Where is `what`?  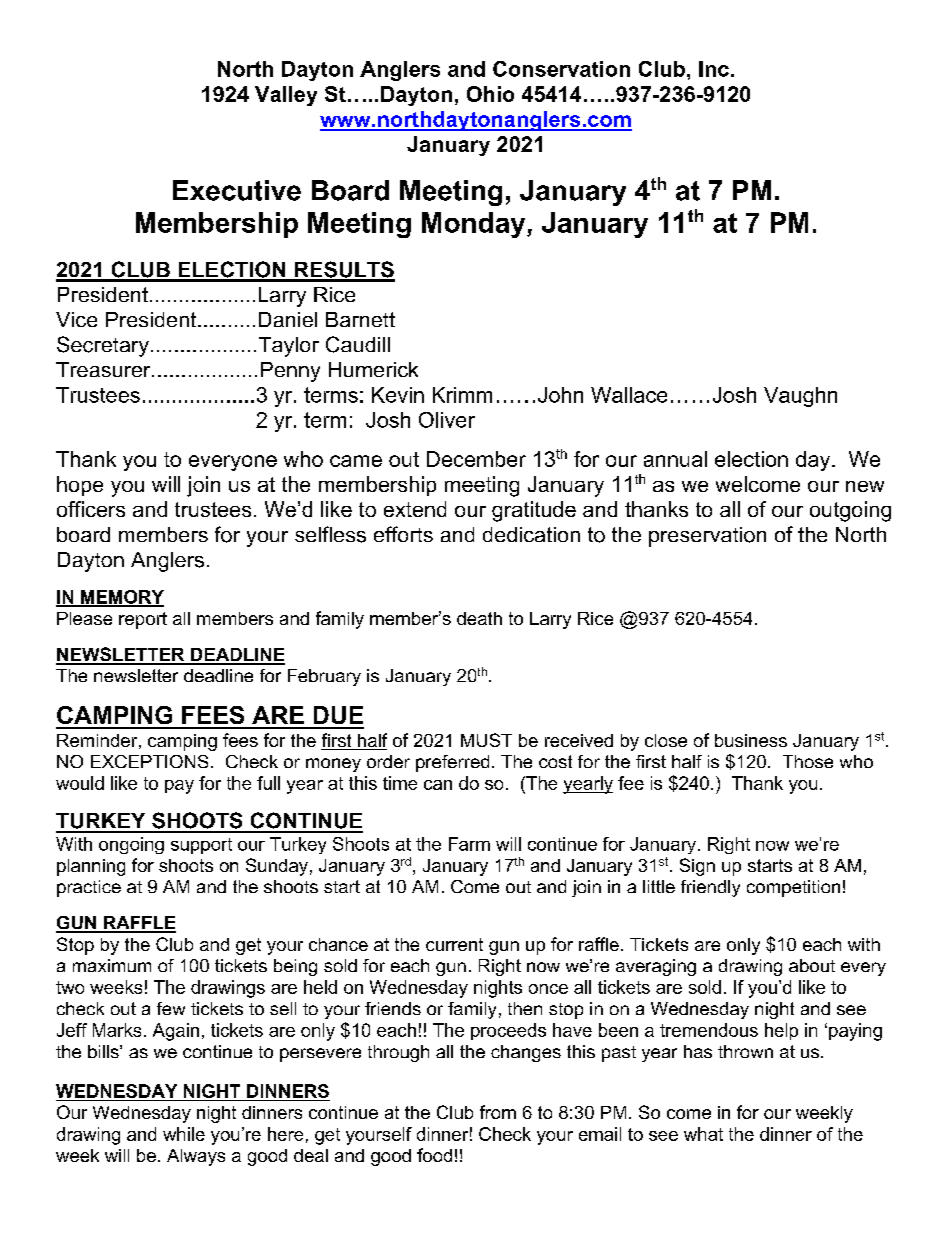
what is located at coordinates (703, 1134).
